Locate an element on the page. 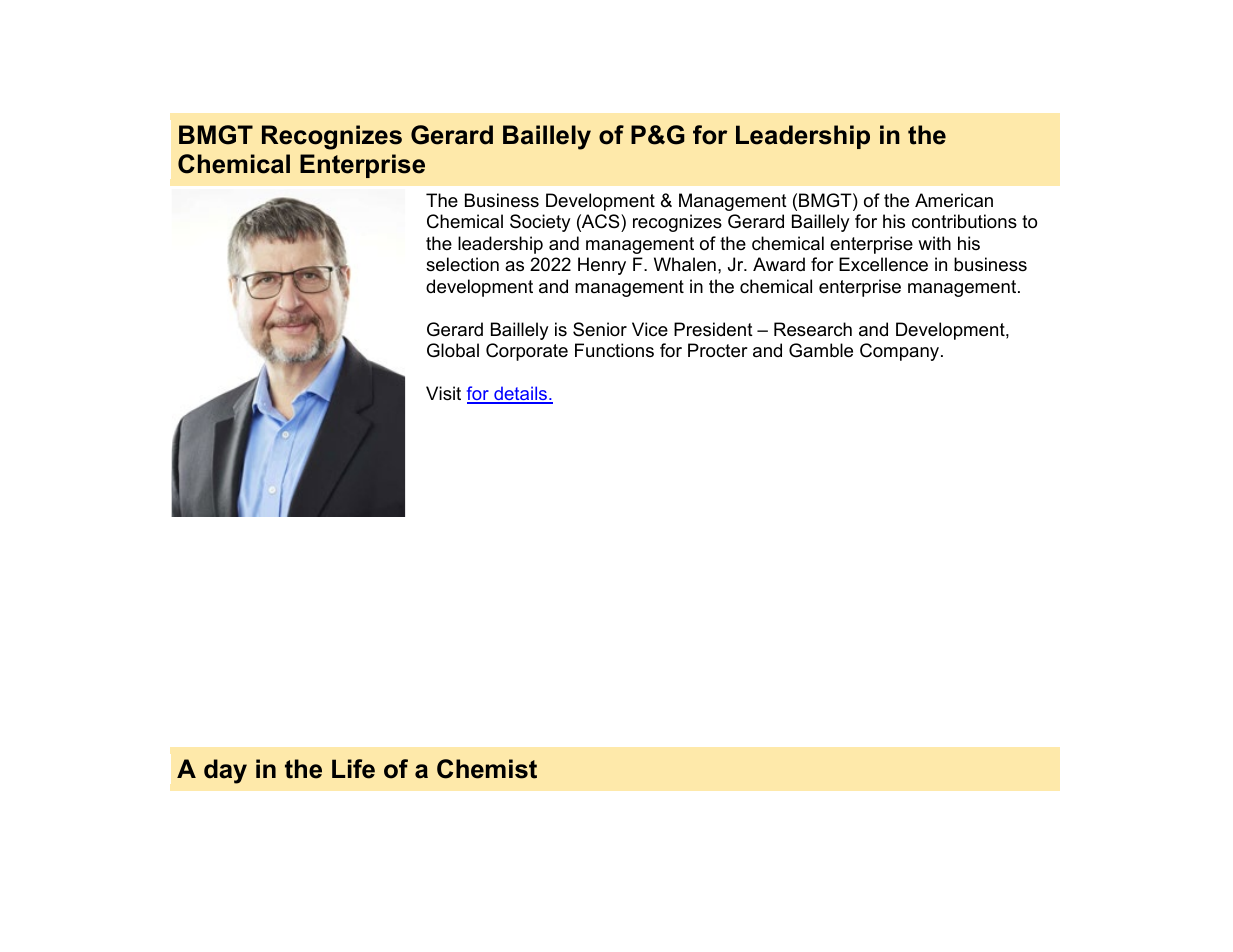 The height and width of the document is (952, 1233). selection is located at coordinates (462, 264).
